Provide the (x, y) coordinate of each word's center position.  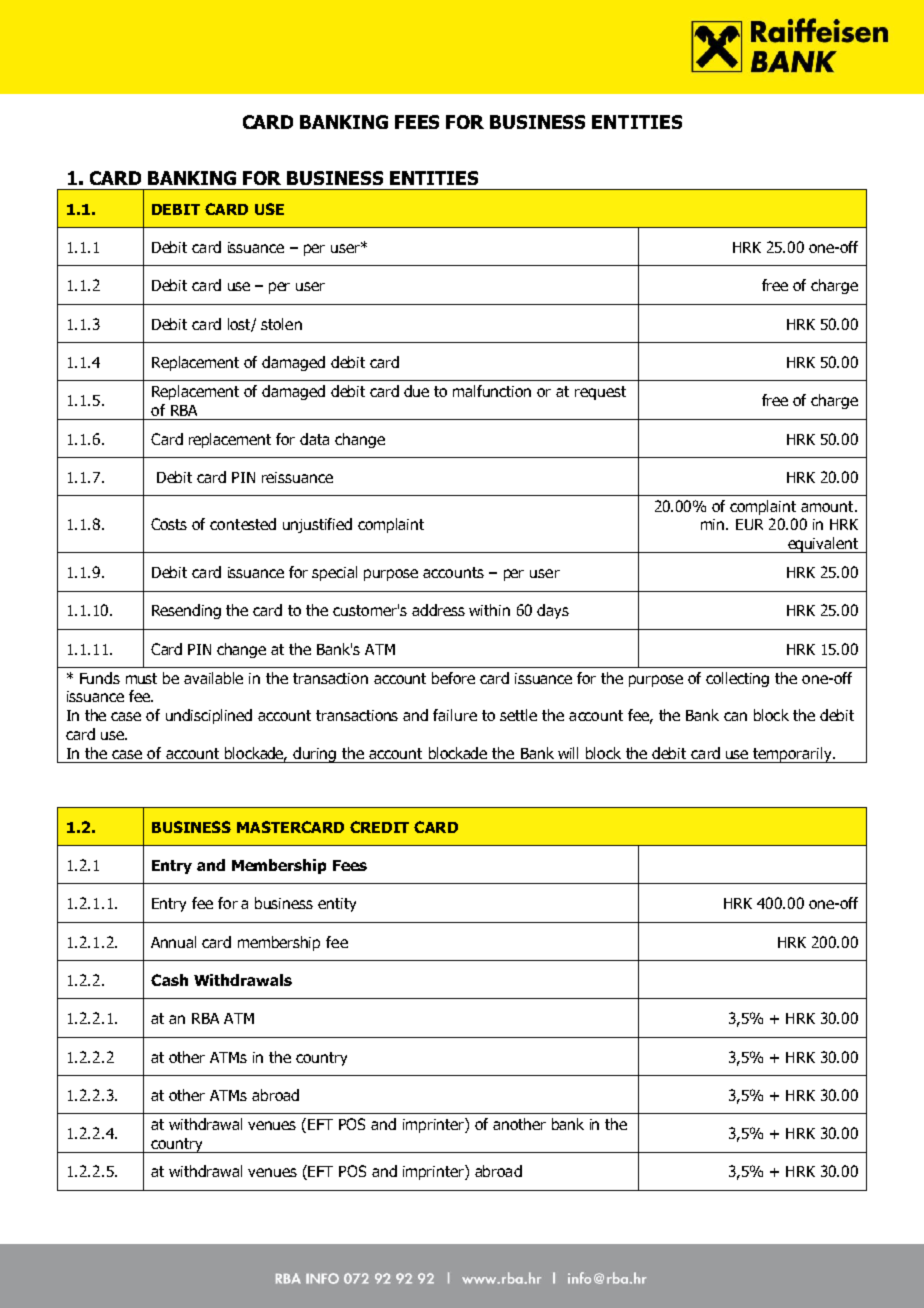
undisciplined (209, 716)
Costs (169, 524)
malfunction (492, 391)
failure (455, 715)
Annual (173, 942)
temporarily (793, 755)
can (735, 716)
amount (828, 506)
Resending (186, 611)
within (489, 610)
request (600, 393)
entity (337, 905)
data (314, 439)
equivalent (823, 545)
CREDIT (379, 827)
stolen (281, 324)
